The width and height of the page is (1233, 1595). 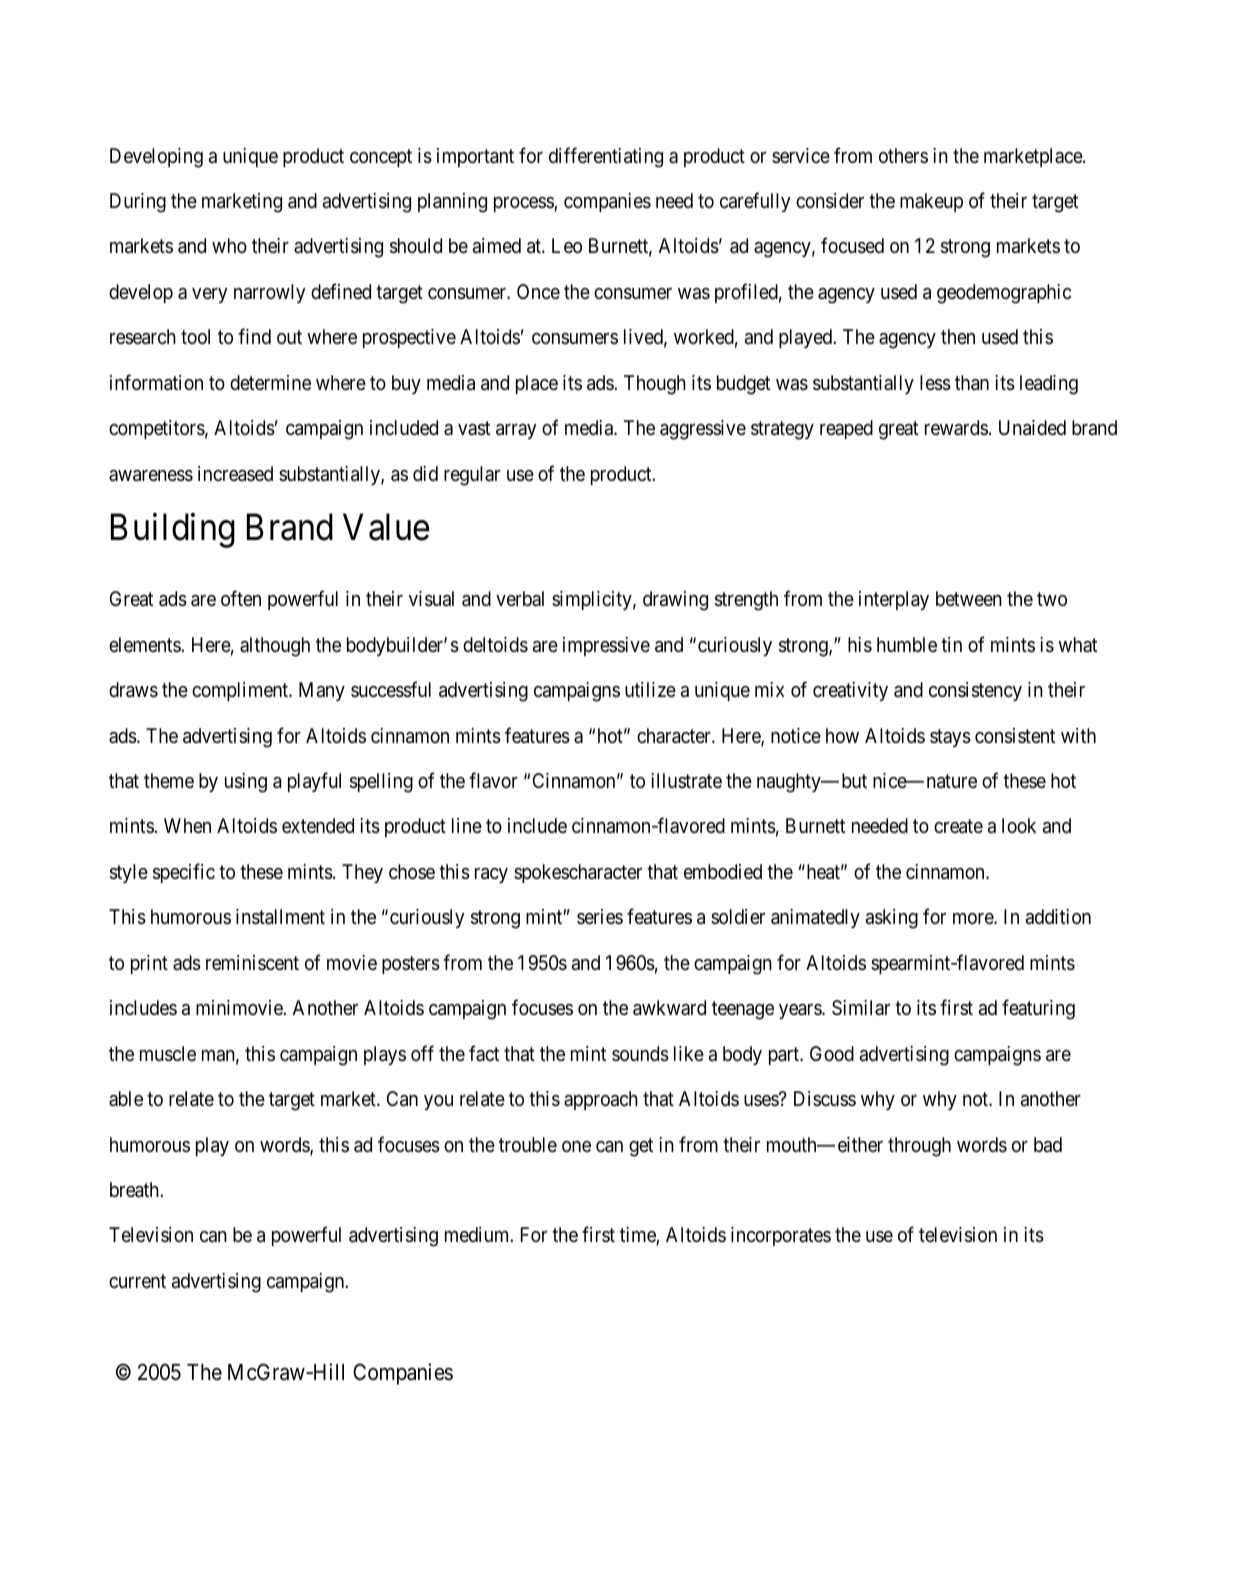 I want to click on differentiating, so click(x=606, y=157).
